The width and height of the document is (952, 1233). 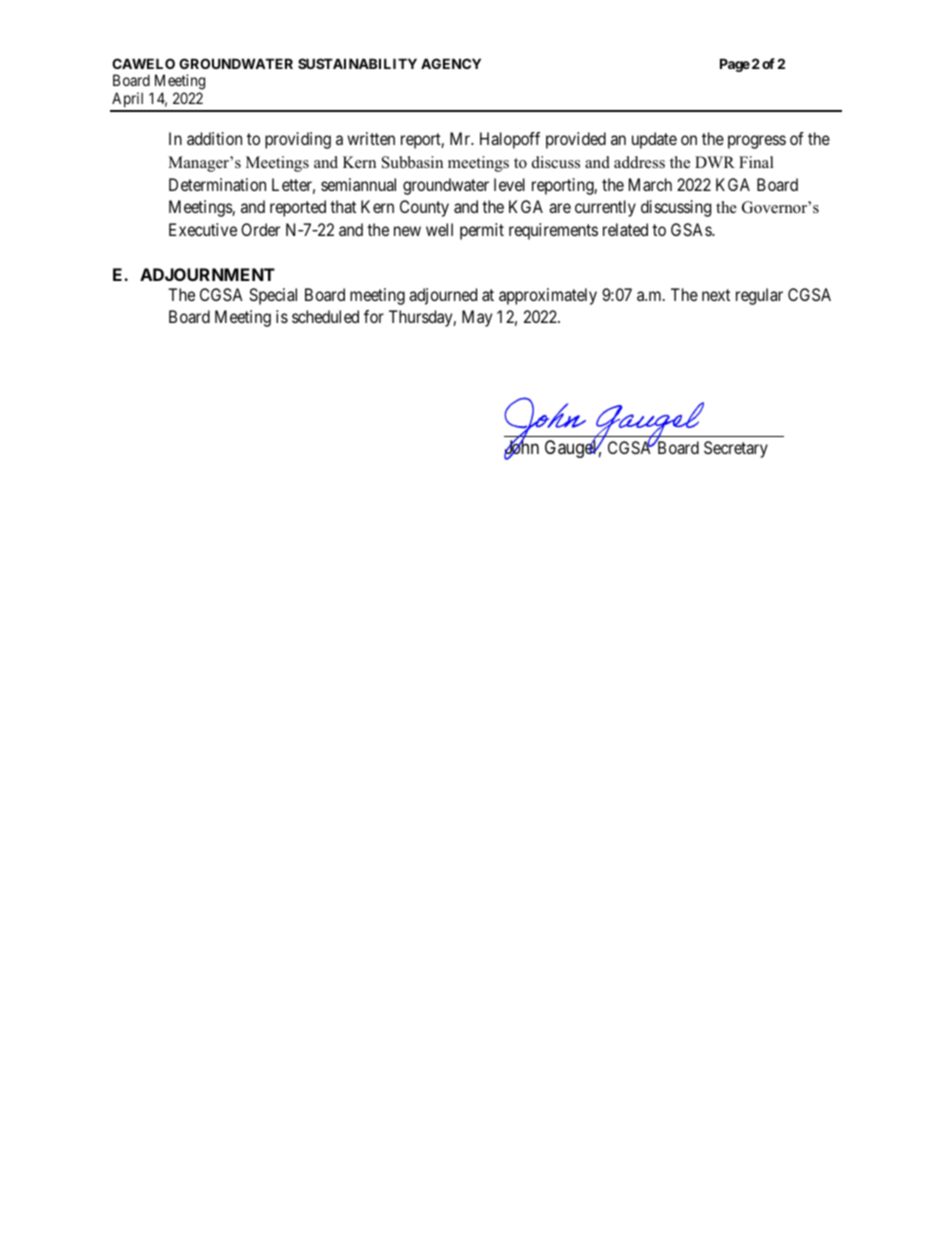 What do you see at coordinates (477, 318) in the document?
I see `May` at bounding box center [477, 318].
